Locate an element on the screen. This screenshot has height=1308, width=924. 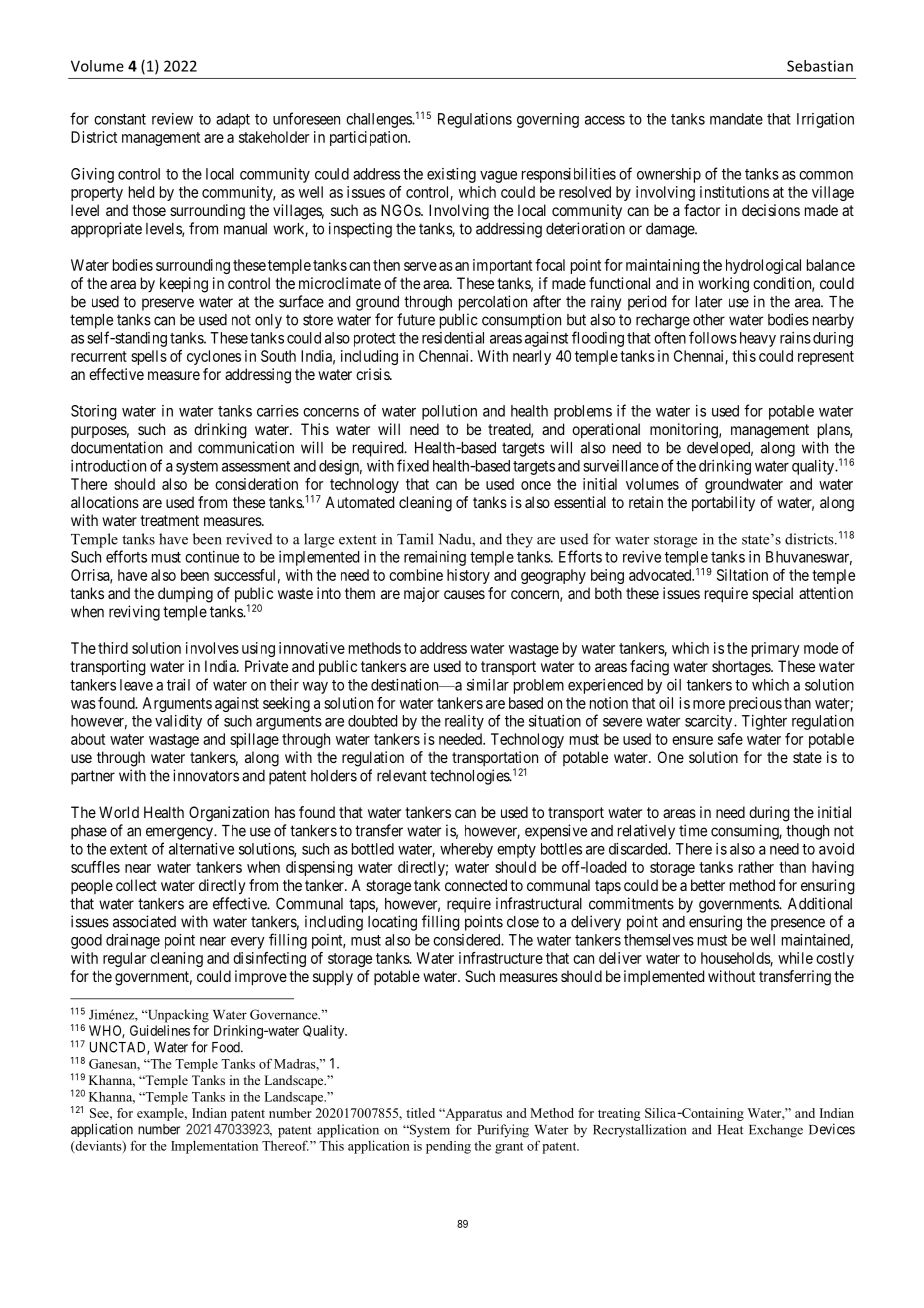
Heat is located at coordinates (730, 1130).
